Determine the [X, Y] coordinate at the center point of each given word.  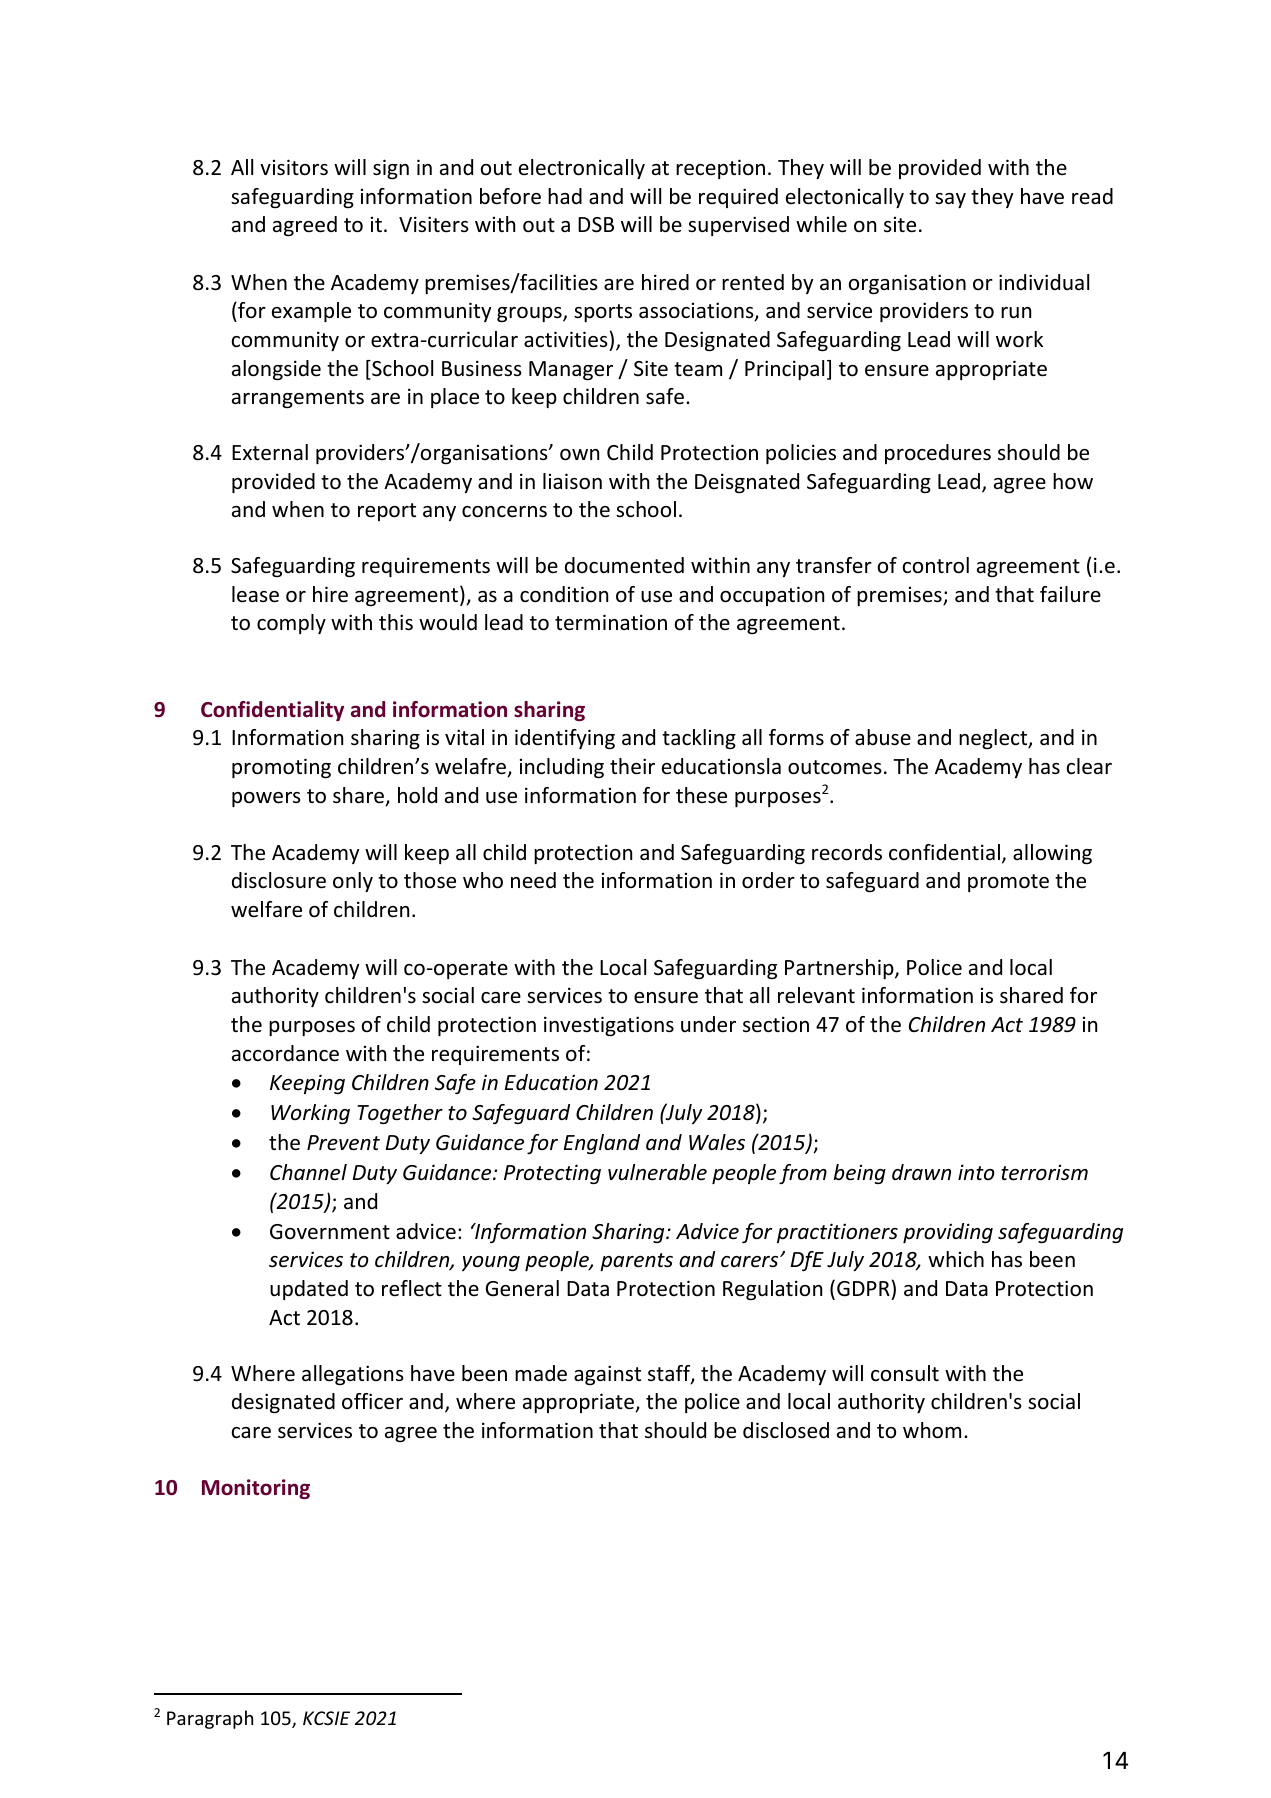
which [956, 1259]
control [936, 565]
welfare [266, 909]
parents [636, 1262]
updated [309, 1290]
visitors [294, 167]
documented [624, 565]
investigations [609, 1026]
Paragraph [210, 1719]
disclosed [786, 1430]
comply [291, 624]
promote [1008, 883]
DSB [596, 225]
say [950, 200]
